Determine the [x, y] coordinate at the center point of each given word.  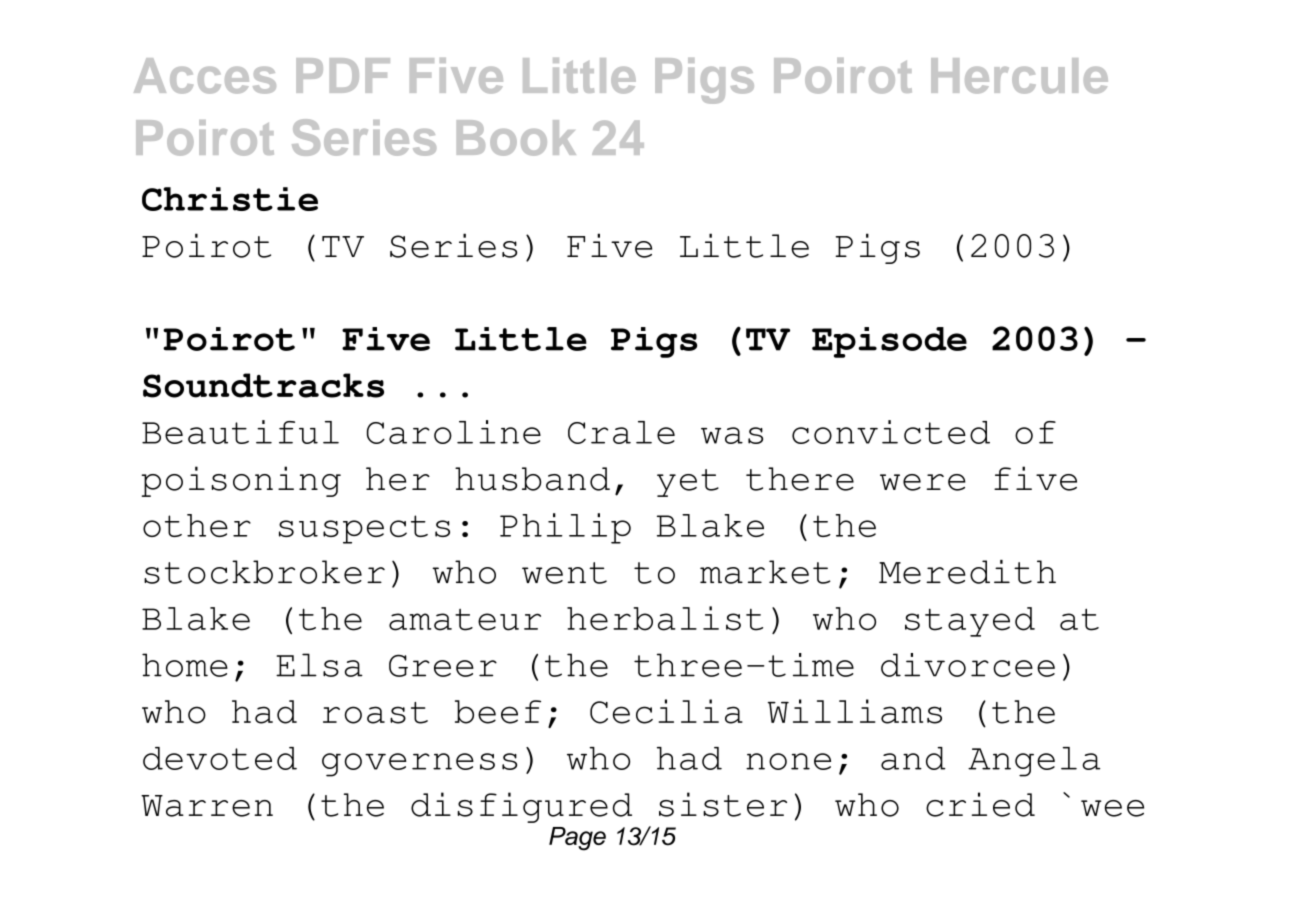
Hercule [1019, 76]
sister [723, 804]
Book [516, 138]
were [923, 482]
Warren [207, 806]
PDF [343, 75]
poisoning [241, 481]
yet [688, 483]
